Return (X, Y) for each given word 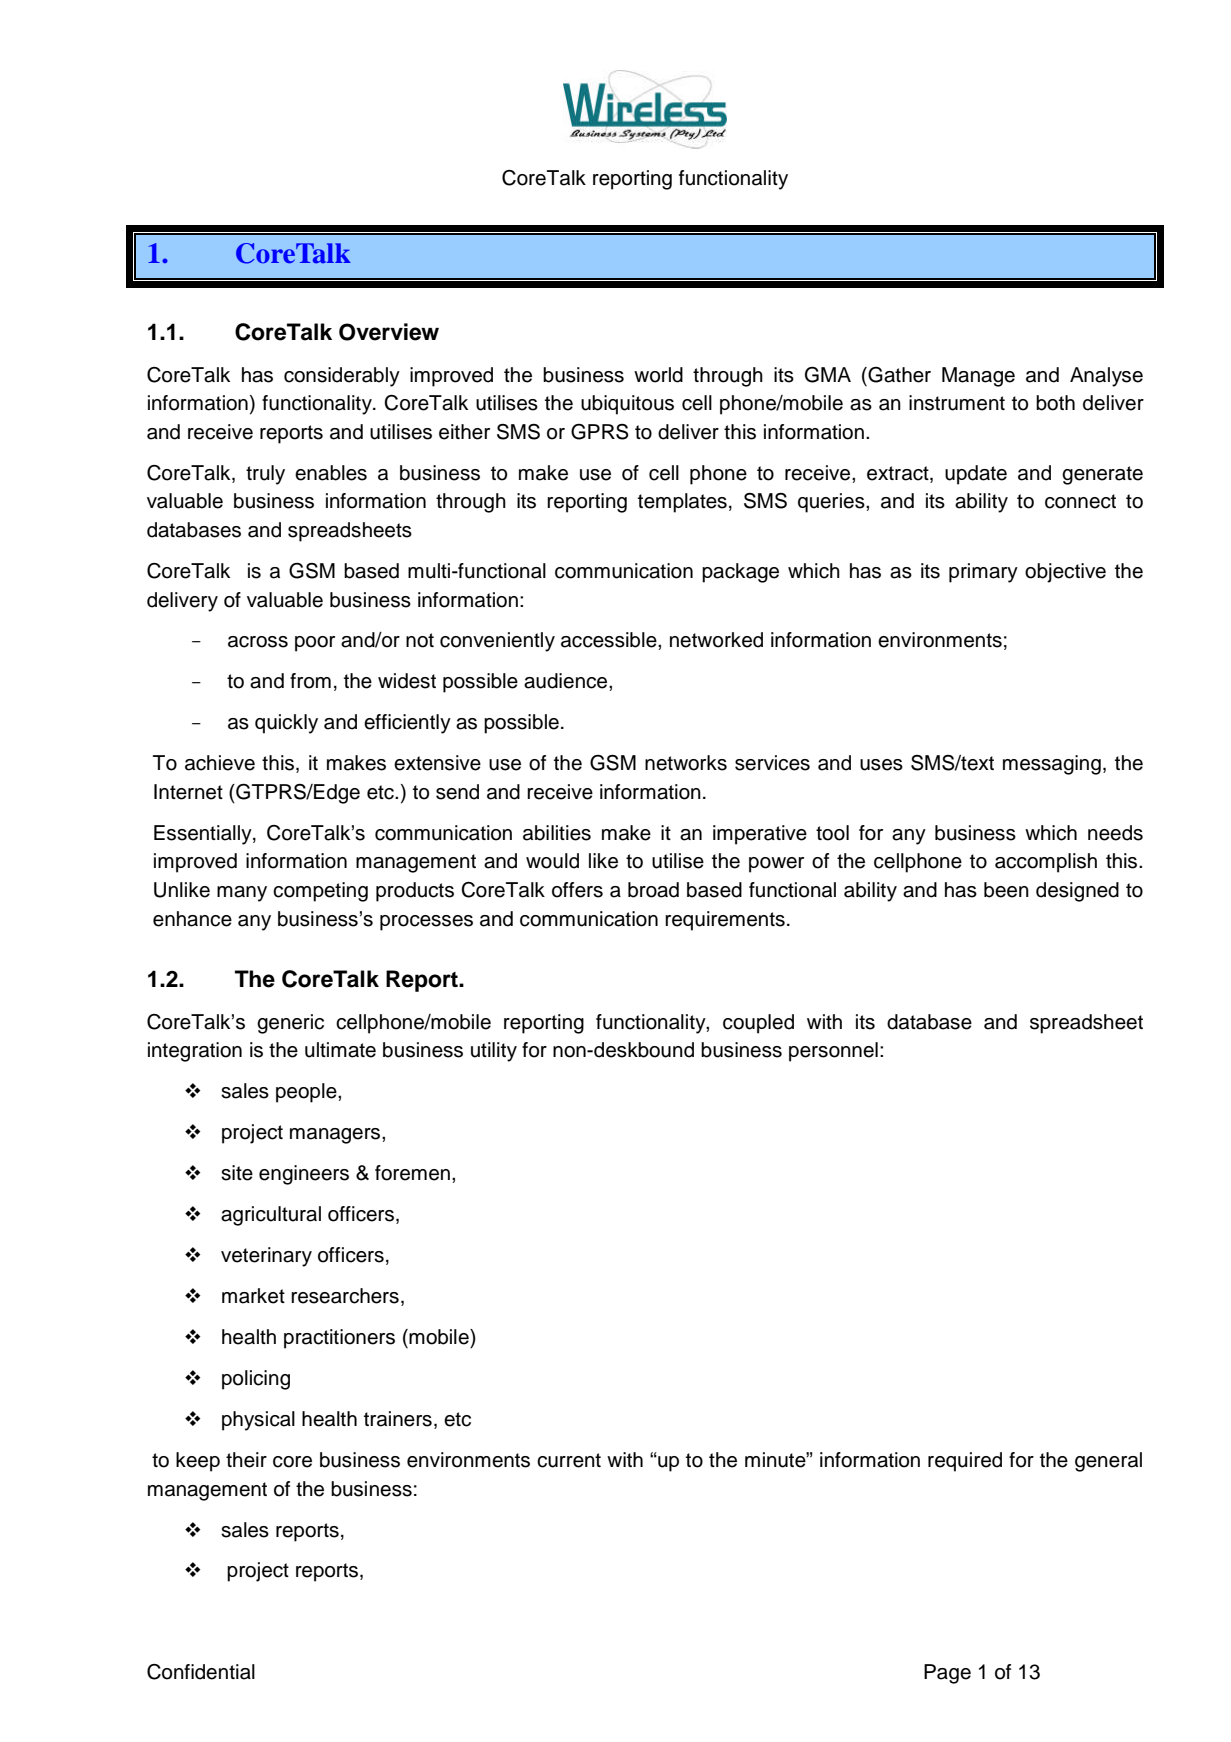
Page (947, 1674)
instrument (957, 403)
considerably (342, 377)
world (658, 375)
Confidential (201, 1672)
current (569, 1460)
